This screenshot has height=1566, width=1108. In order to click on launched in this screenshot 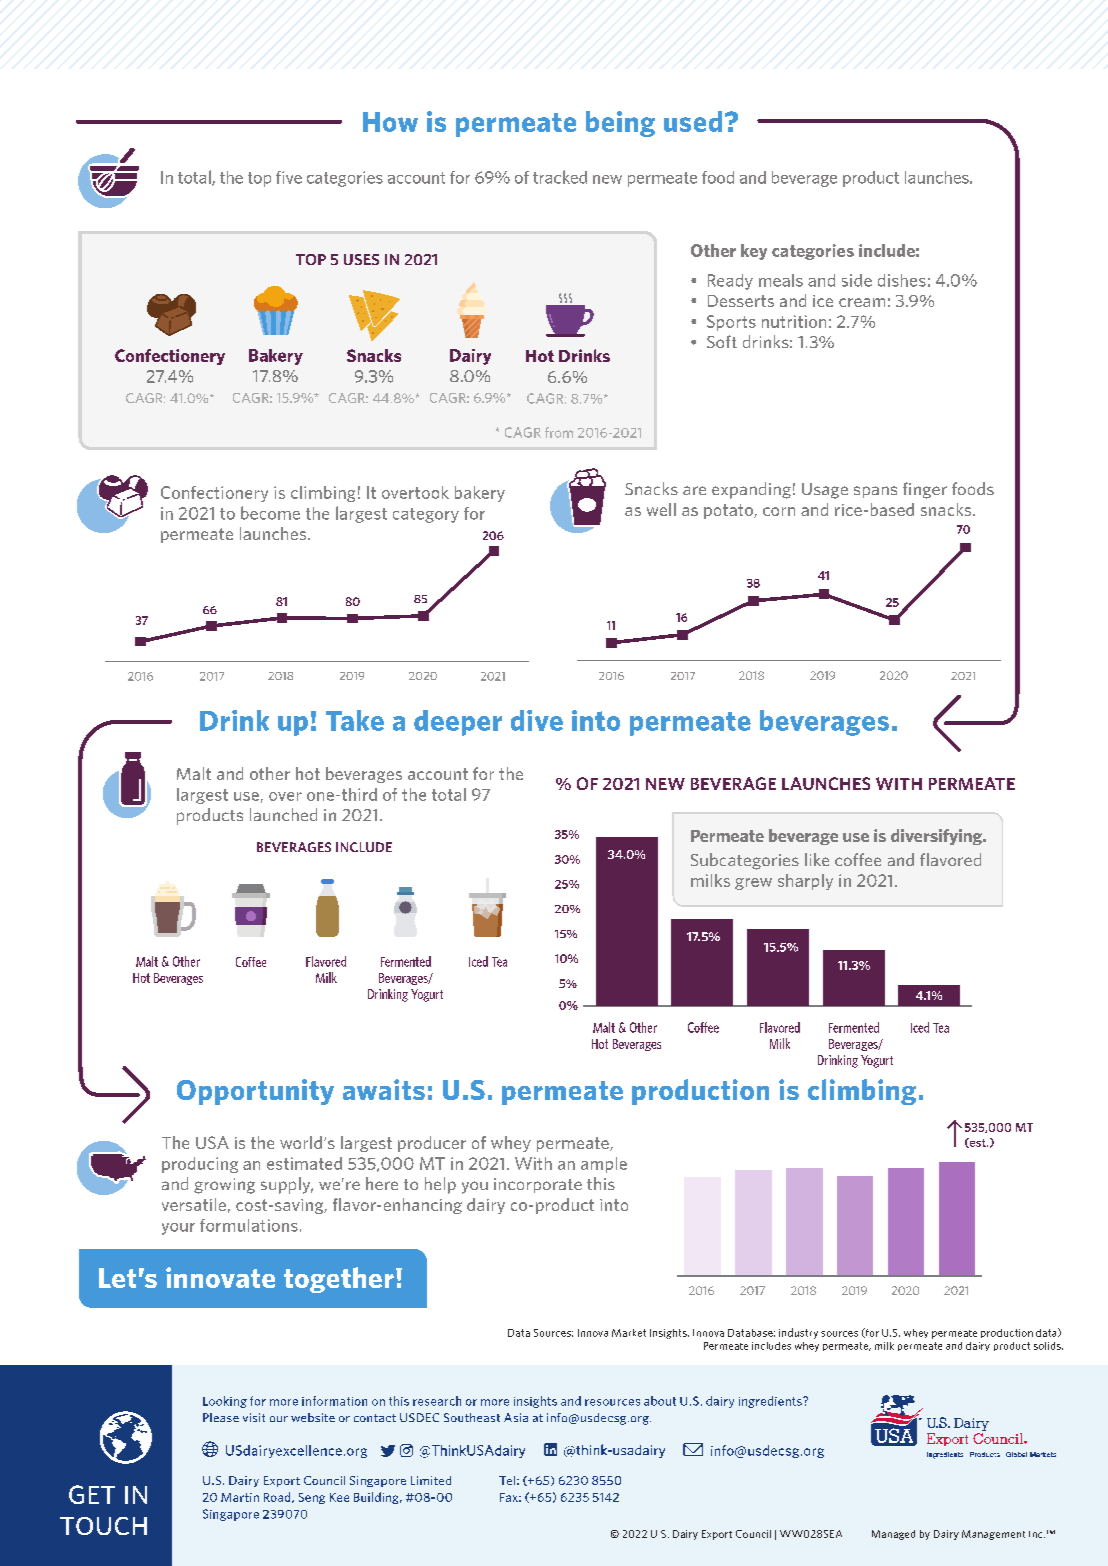, I will do `click(283, 814)`.
